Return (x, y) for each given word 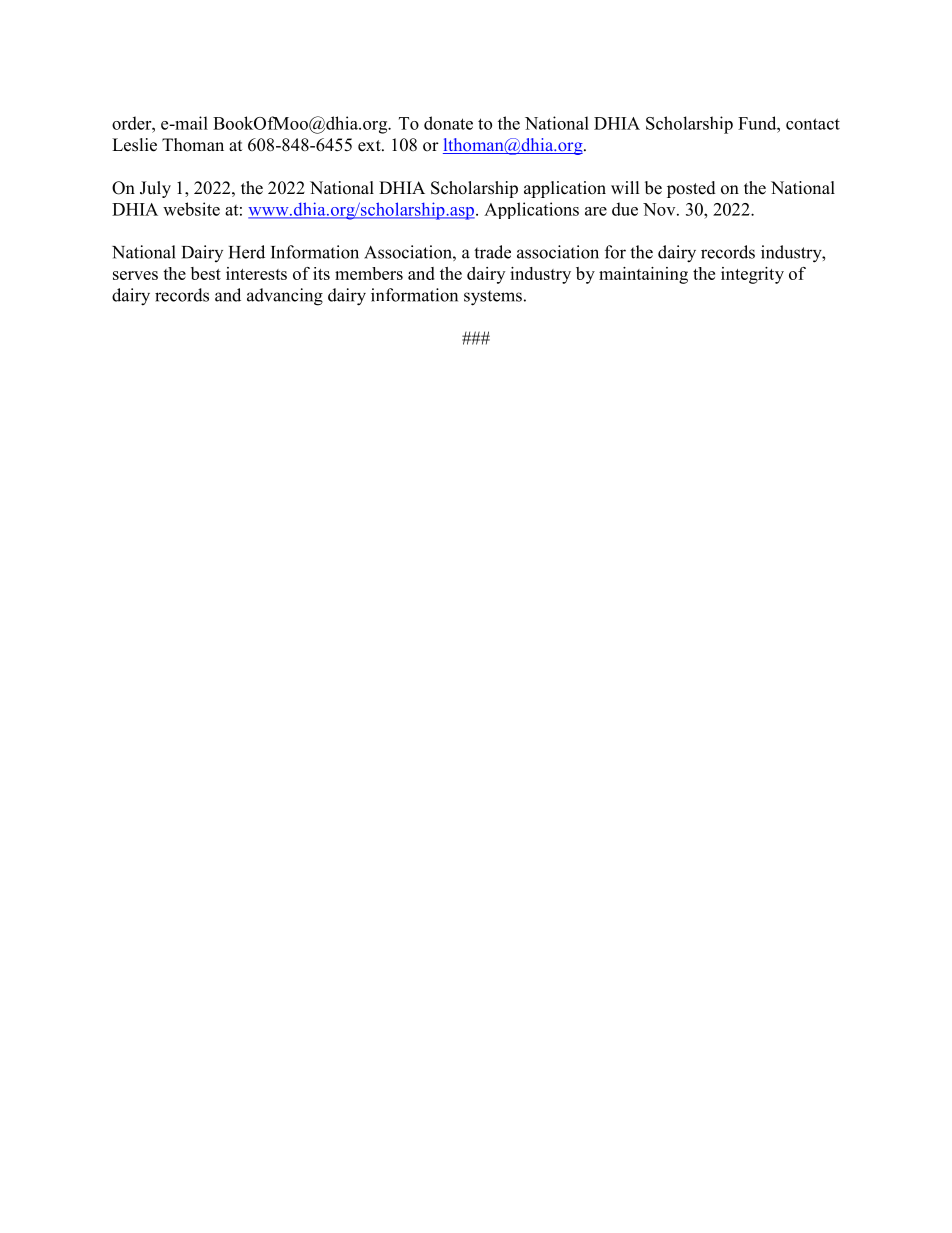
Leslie (134, 145)
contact (813, 124)
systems (493, 298)
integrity (752, 275)
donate (448, 123)
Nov (660, 209)
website (191, 209)
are (596, 211)
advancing (285, 297)
